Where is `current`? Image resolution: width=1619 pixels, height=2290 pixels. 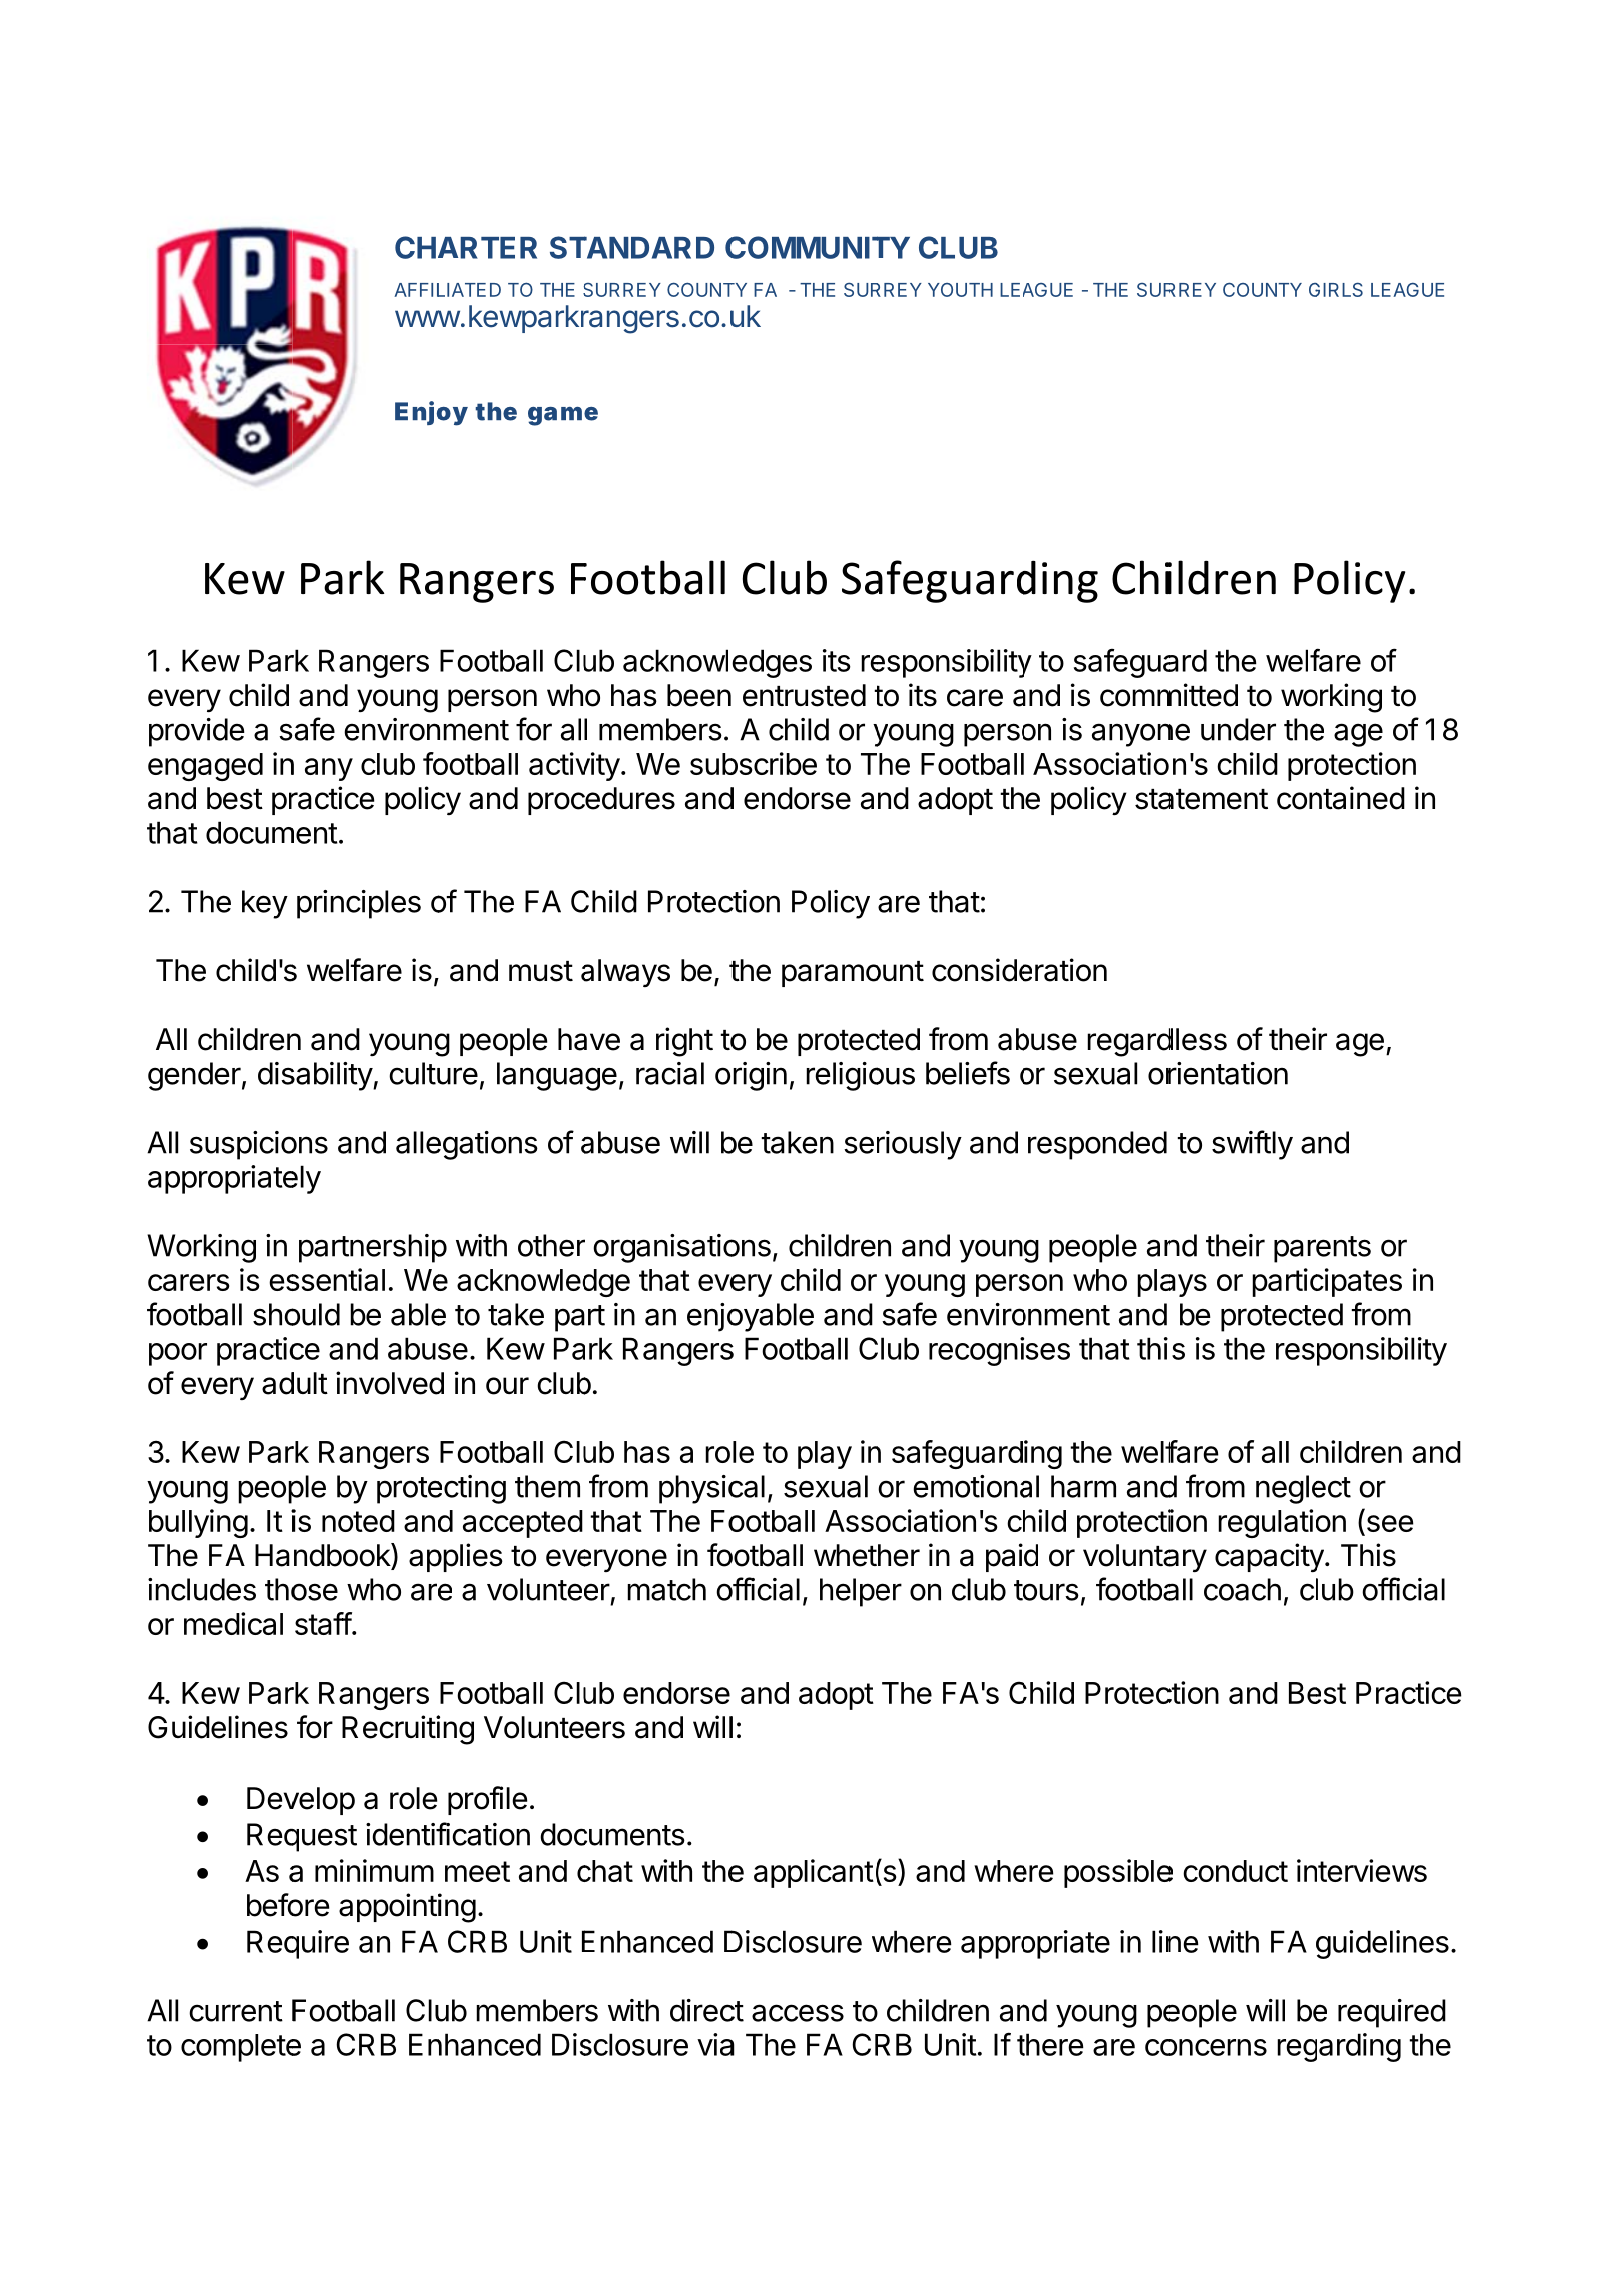 current is located at coordinates (236, 2011).
